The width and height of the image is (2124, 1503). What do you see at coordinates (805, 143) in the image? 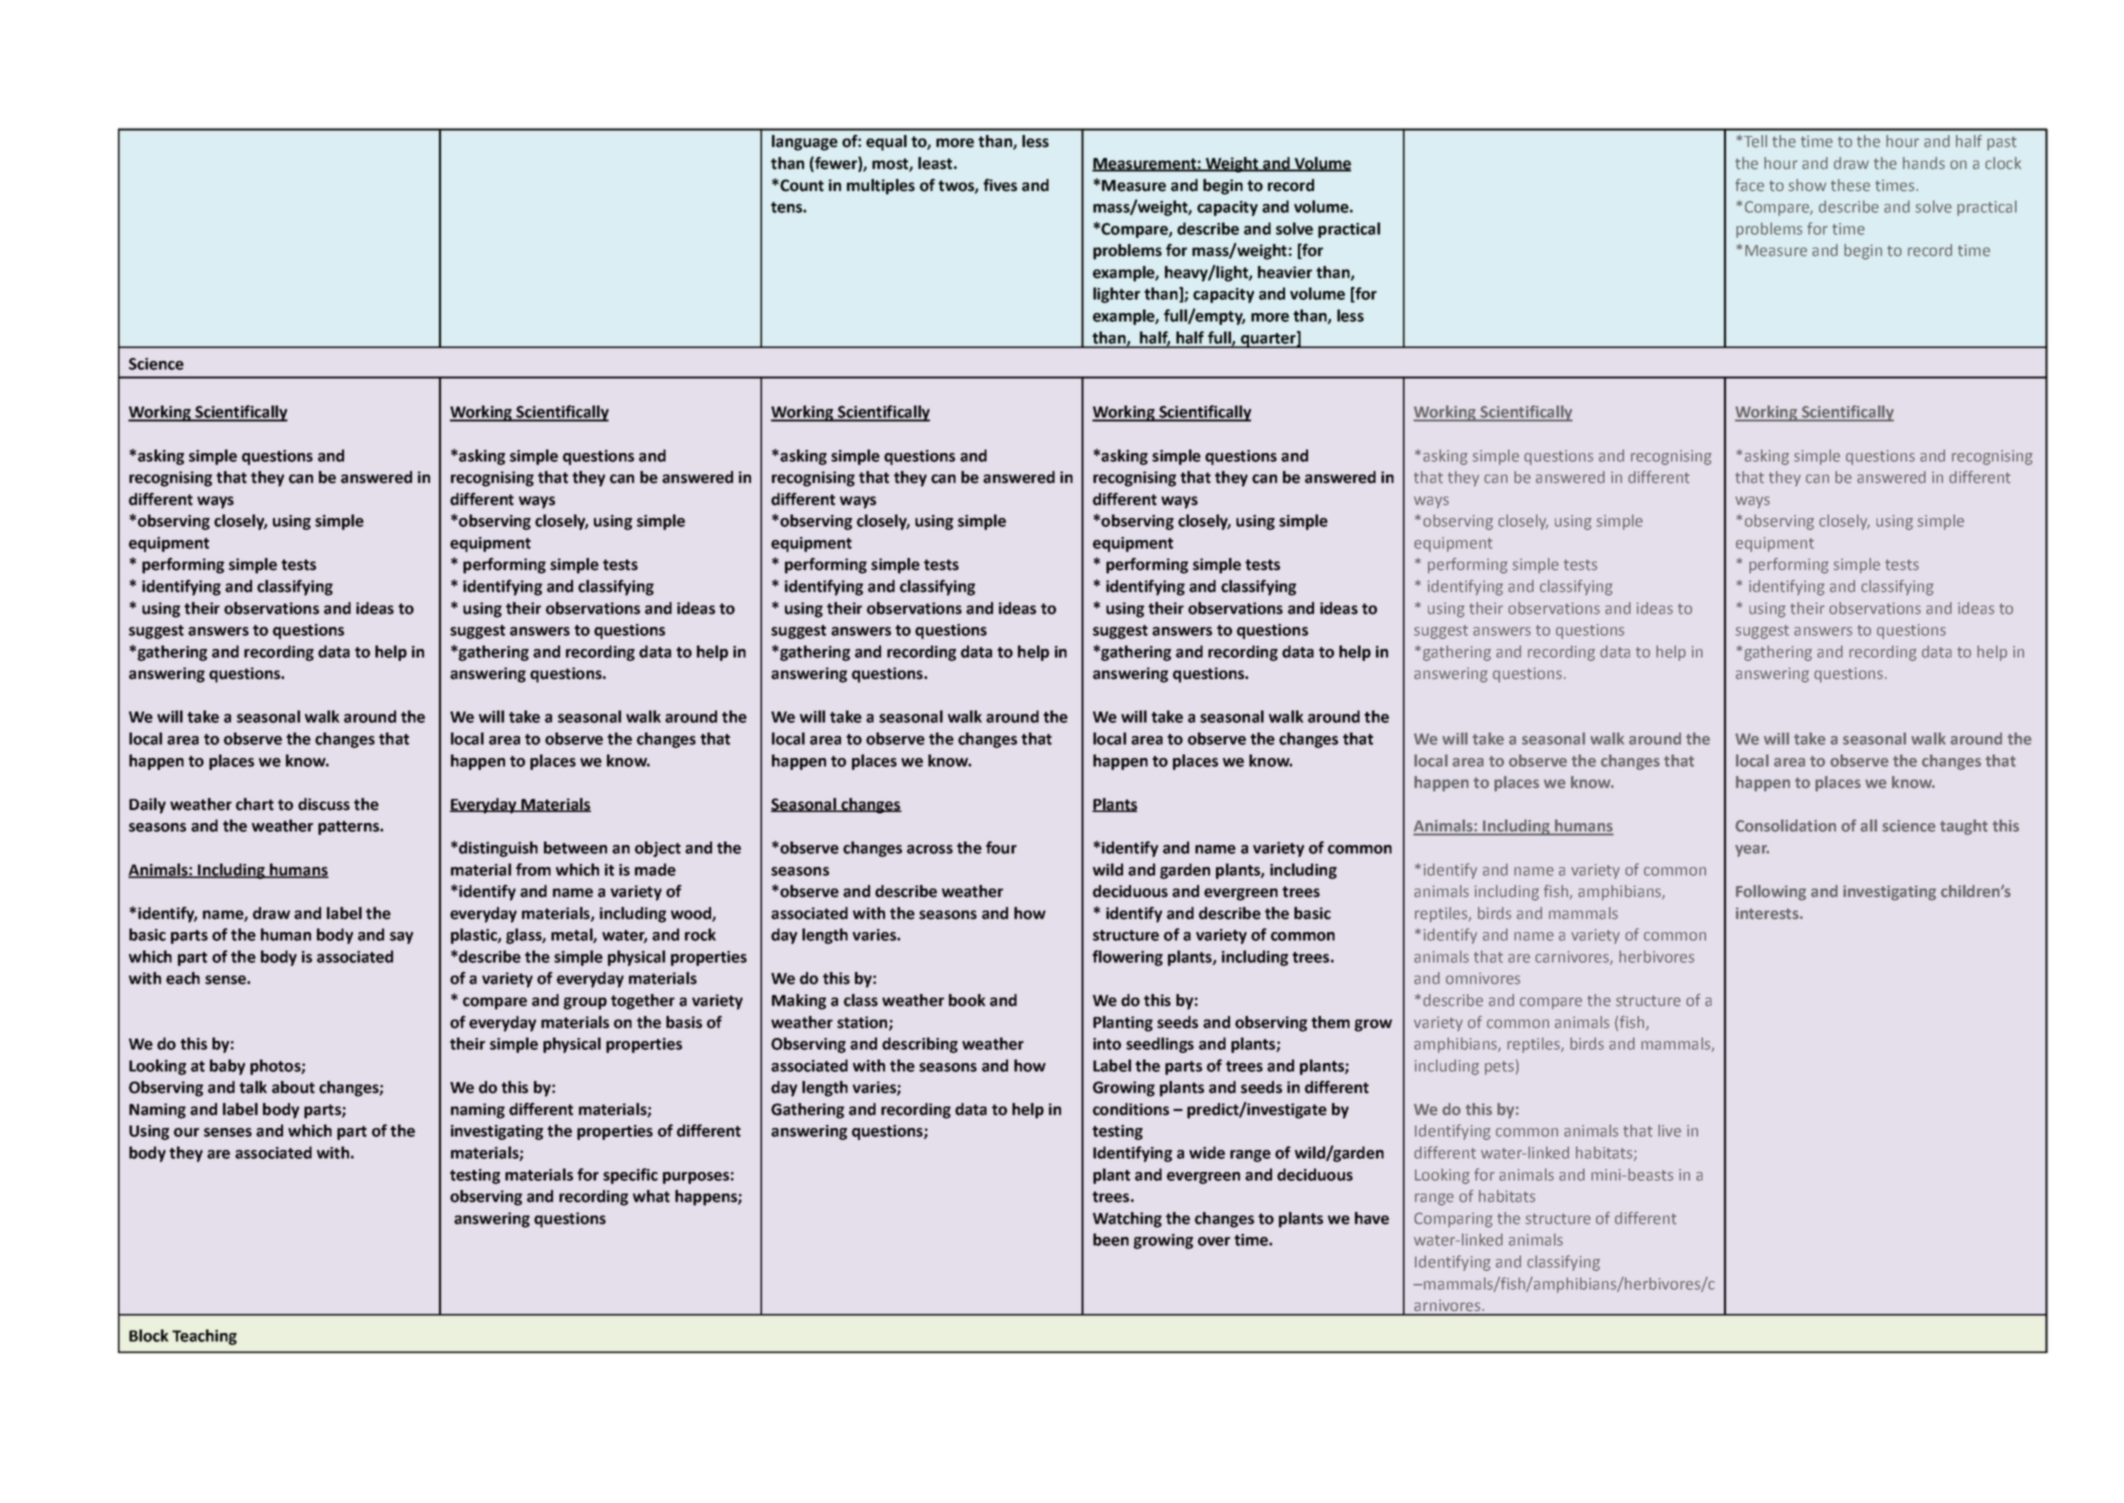
I see `language` at bounding box center [805, 143].
